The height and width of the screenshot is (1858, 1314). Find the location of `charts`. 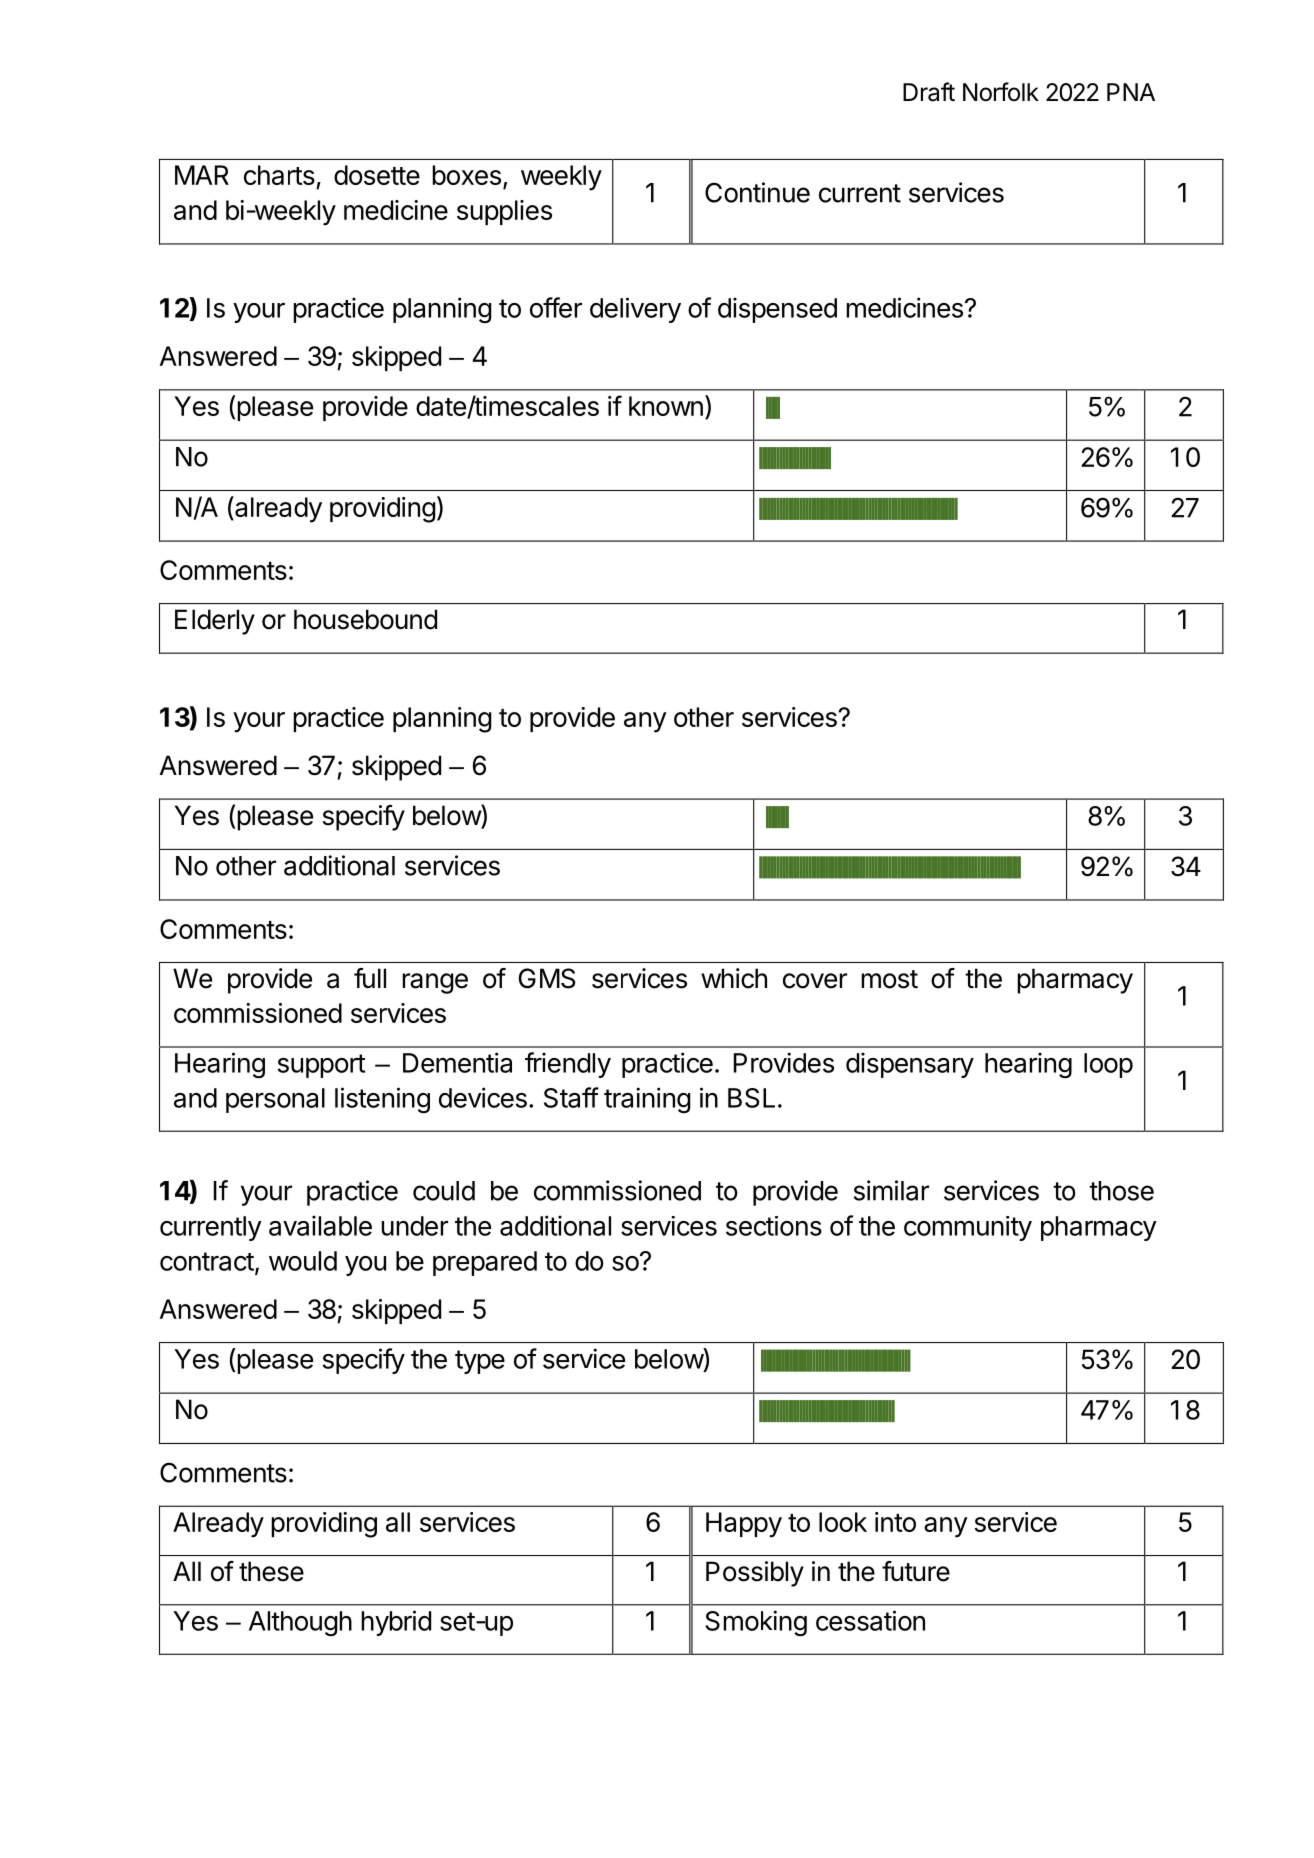

charts is located at coordinates (279, 175).
